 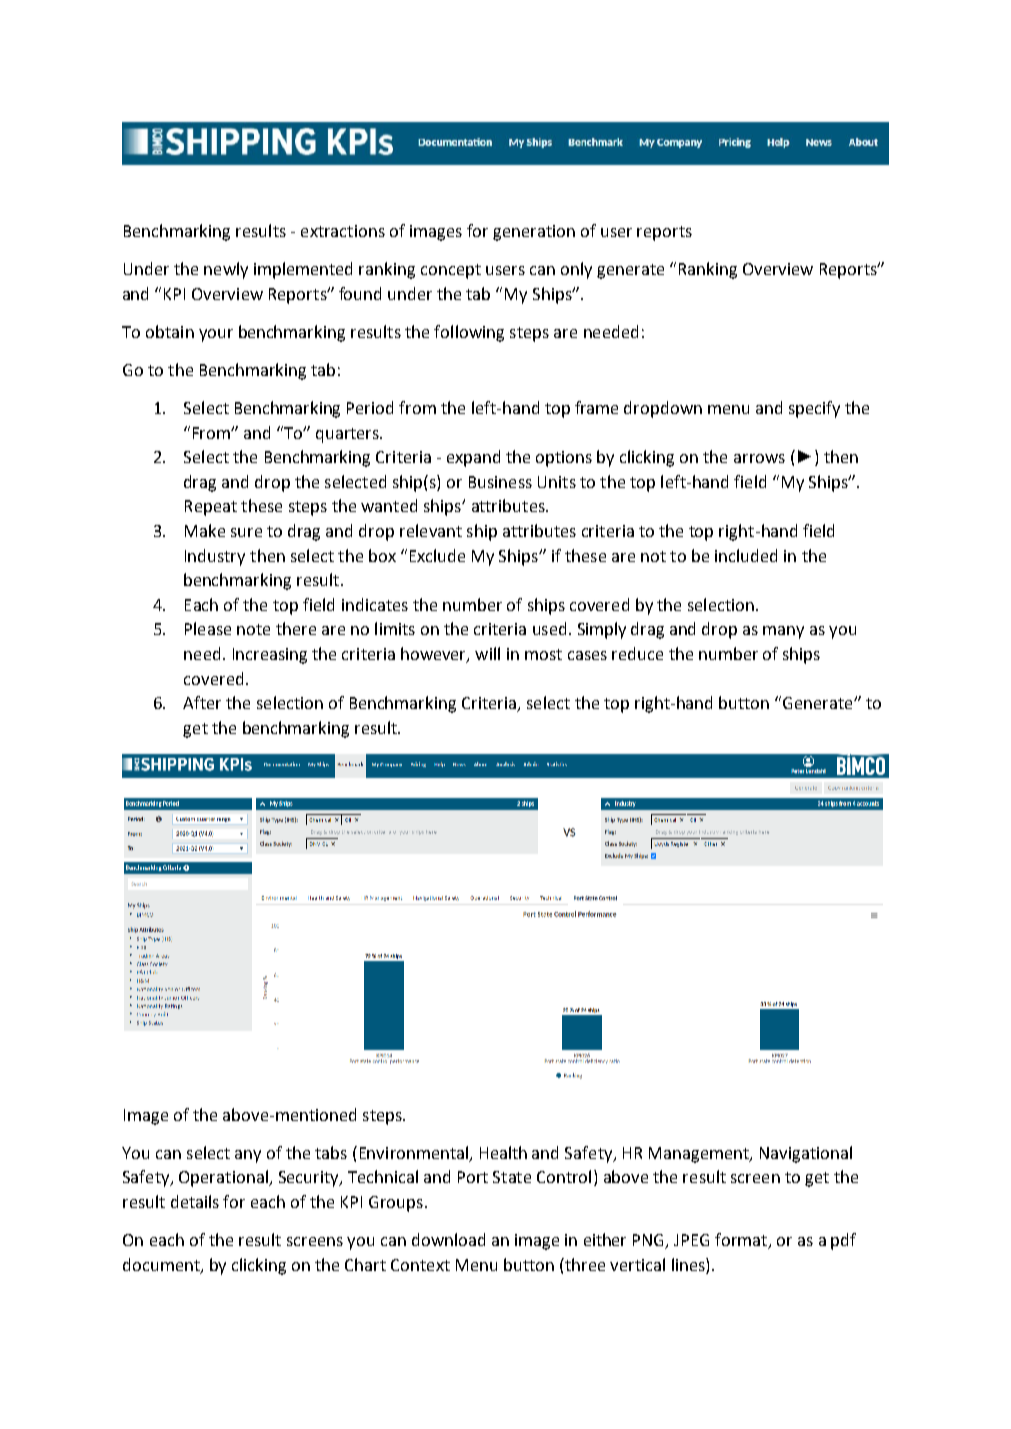 I want to click on download, so click(x=448, y=1239).
